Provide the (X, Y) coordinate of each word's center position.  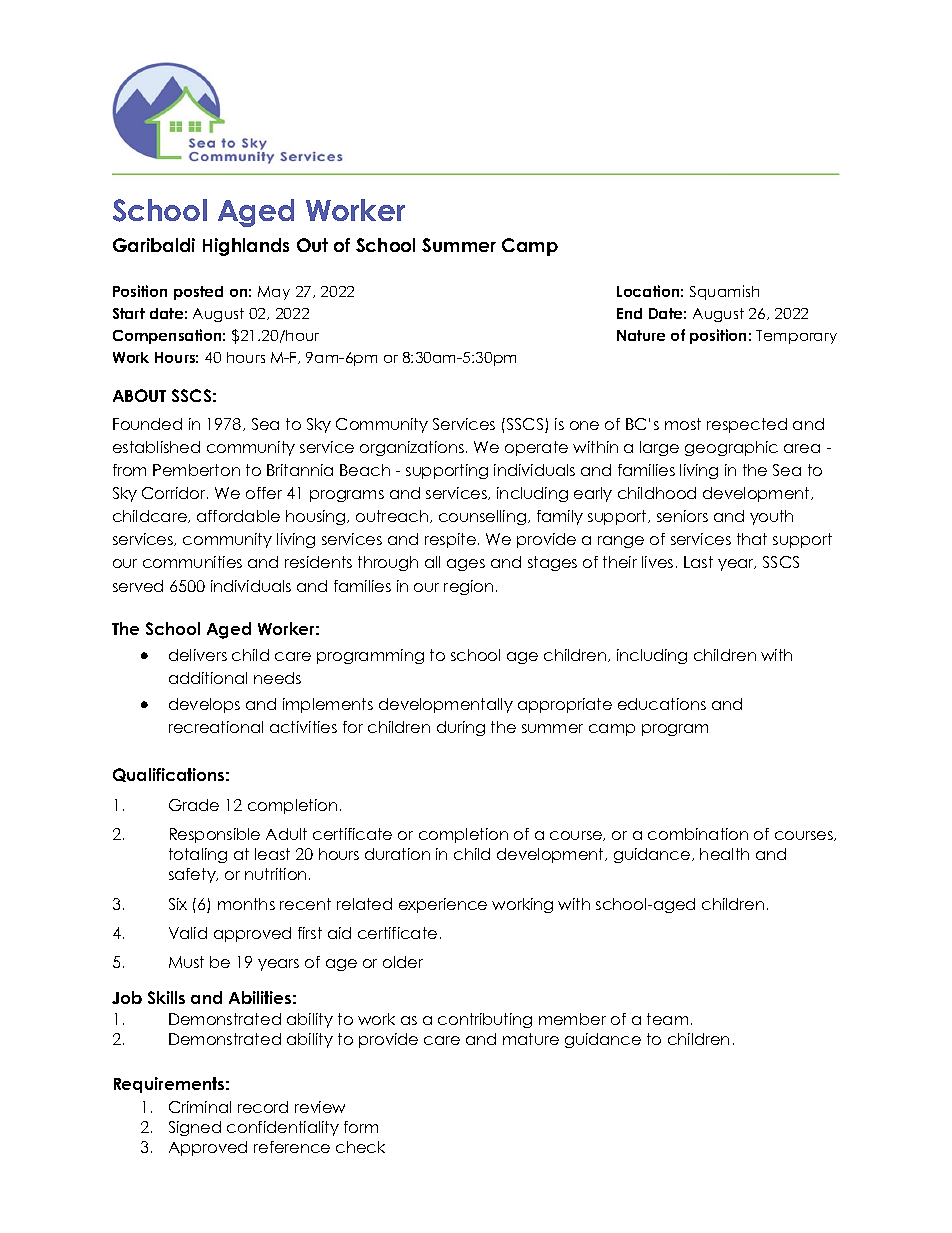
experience (443, 905)
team (667, 1019)
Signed (195, 1128)
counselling (484, 517)
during (461, 728)
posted (198, 293)
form (361, 1127)
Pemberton (196, 470)
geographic (731, 448)
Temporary (796, 337)
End (629, 313)
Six (178, 904)
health (724, 854)
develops (204, 705)
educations (662, 704)
